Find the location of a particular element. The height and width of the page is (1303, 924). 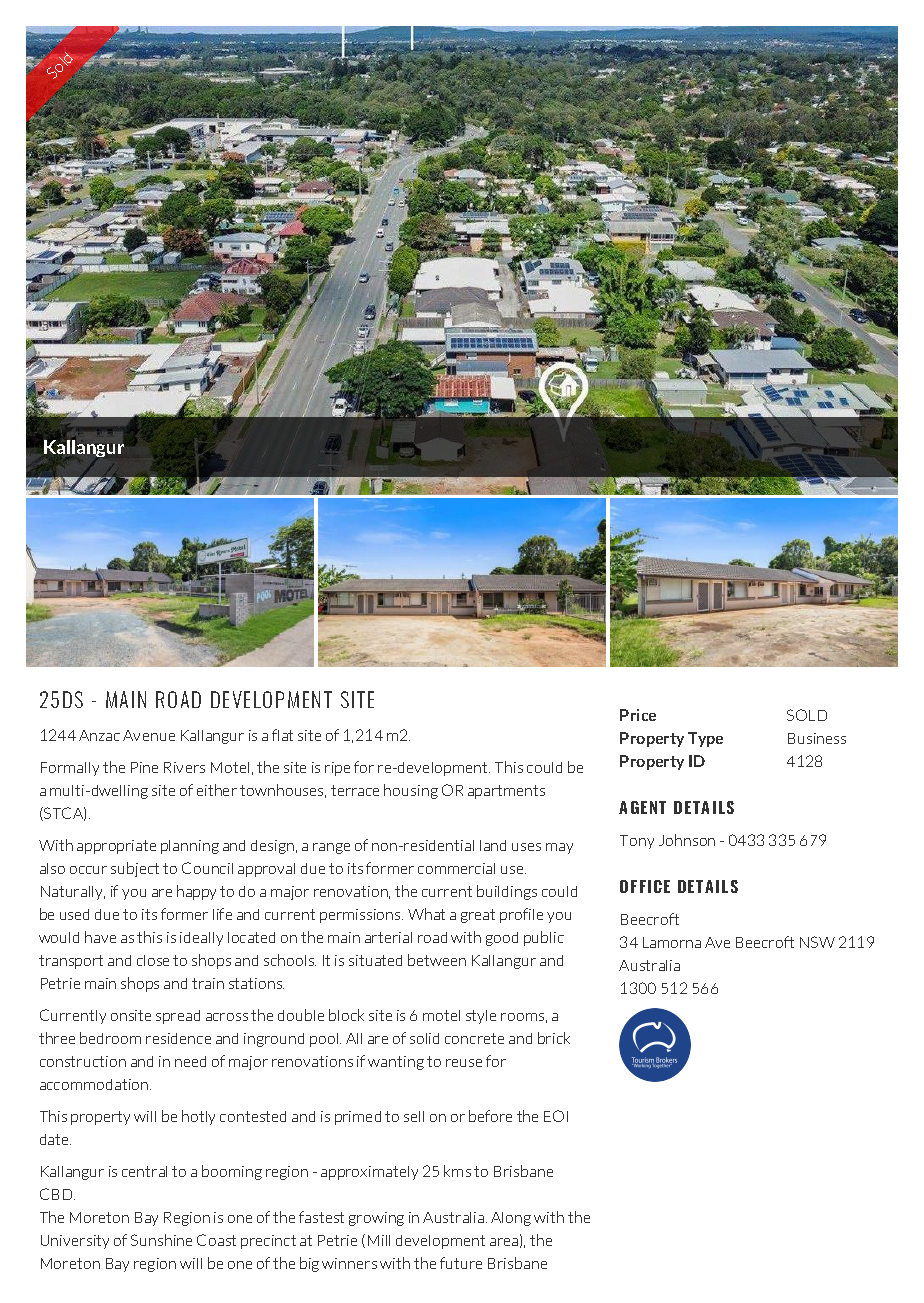

subject is located at coordinates (135, 869).
